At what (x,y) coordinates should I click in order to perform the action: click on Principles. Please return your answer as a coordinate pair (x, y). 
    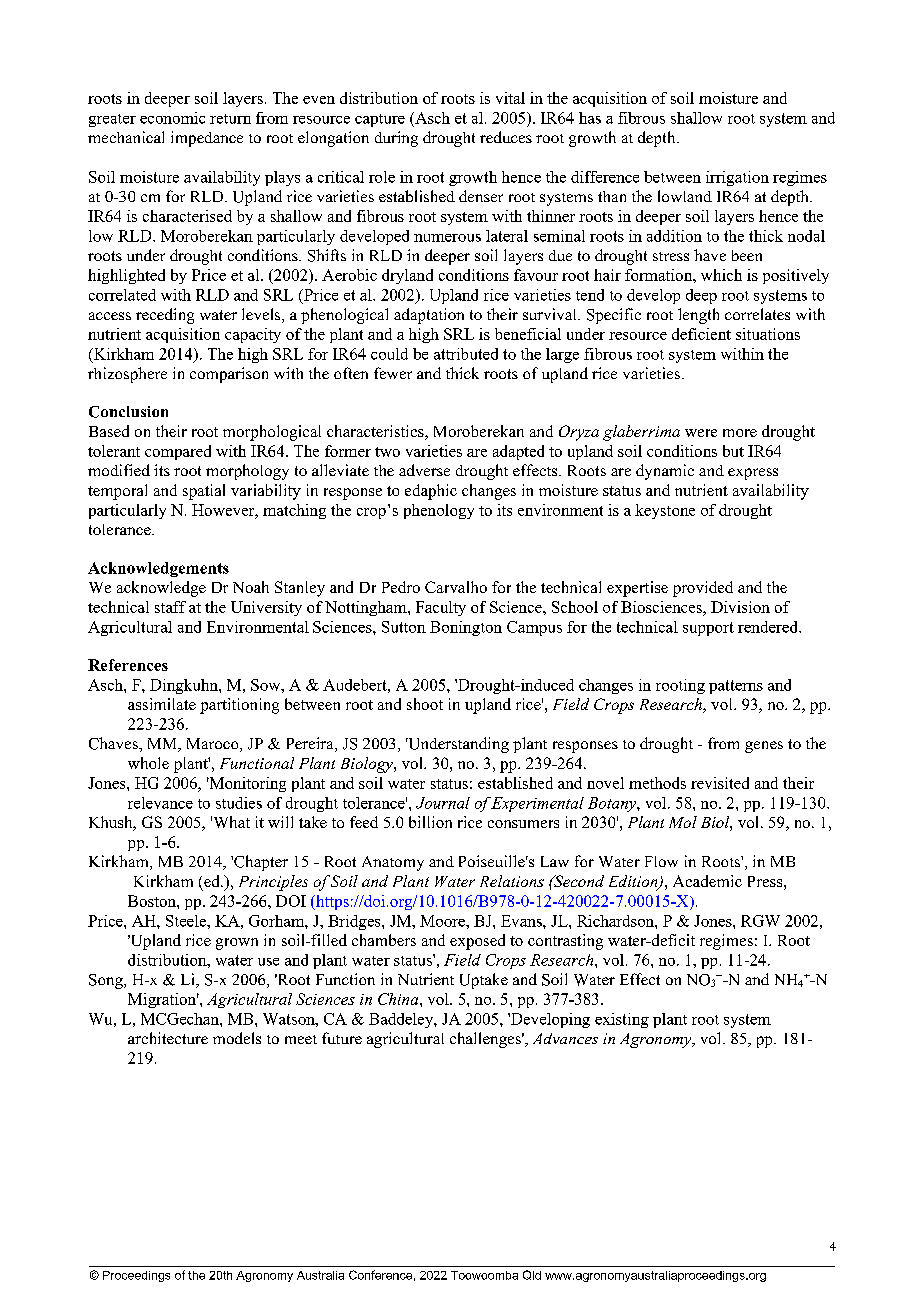
    Looking at the image, I should click on (273, 883).
